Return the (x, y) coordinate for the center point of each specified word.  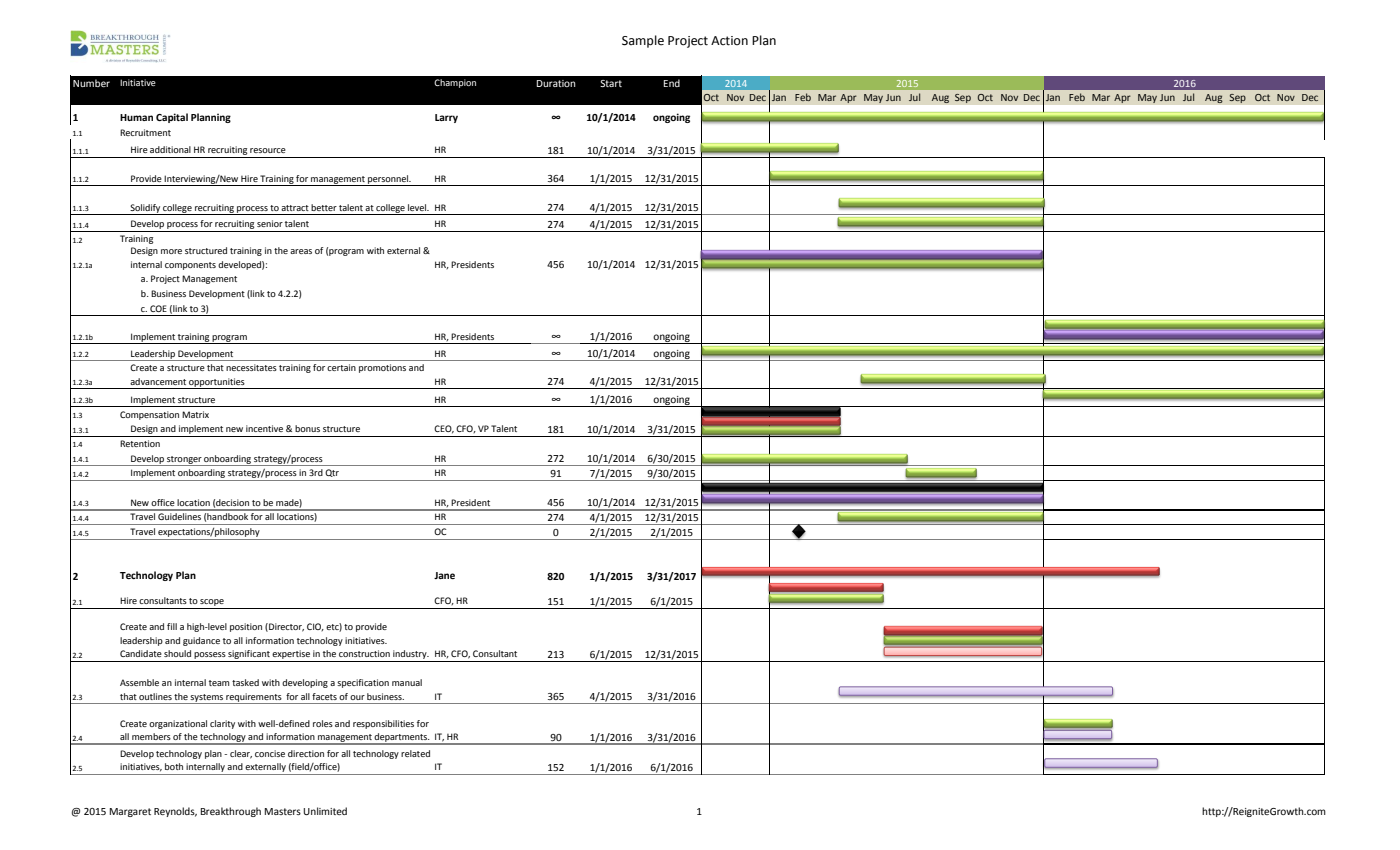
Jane (444, 575)
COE (158, 308)
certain (341, 367)
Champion (455, 83)
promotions (382, 368)
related (415, 753)
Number (91, 83)
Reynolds (175, 812)
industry (411, 654)
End (672, 83)
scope (212, 602)
